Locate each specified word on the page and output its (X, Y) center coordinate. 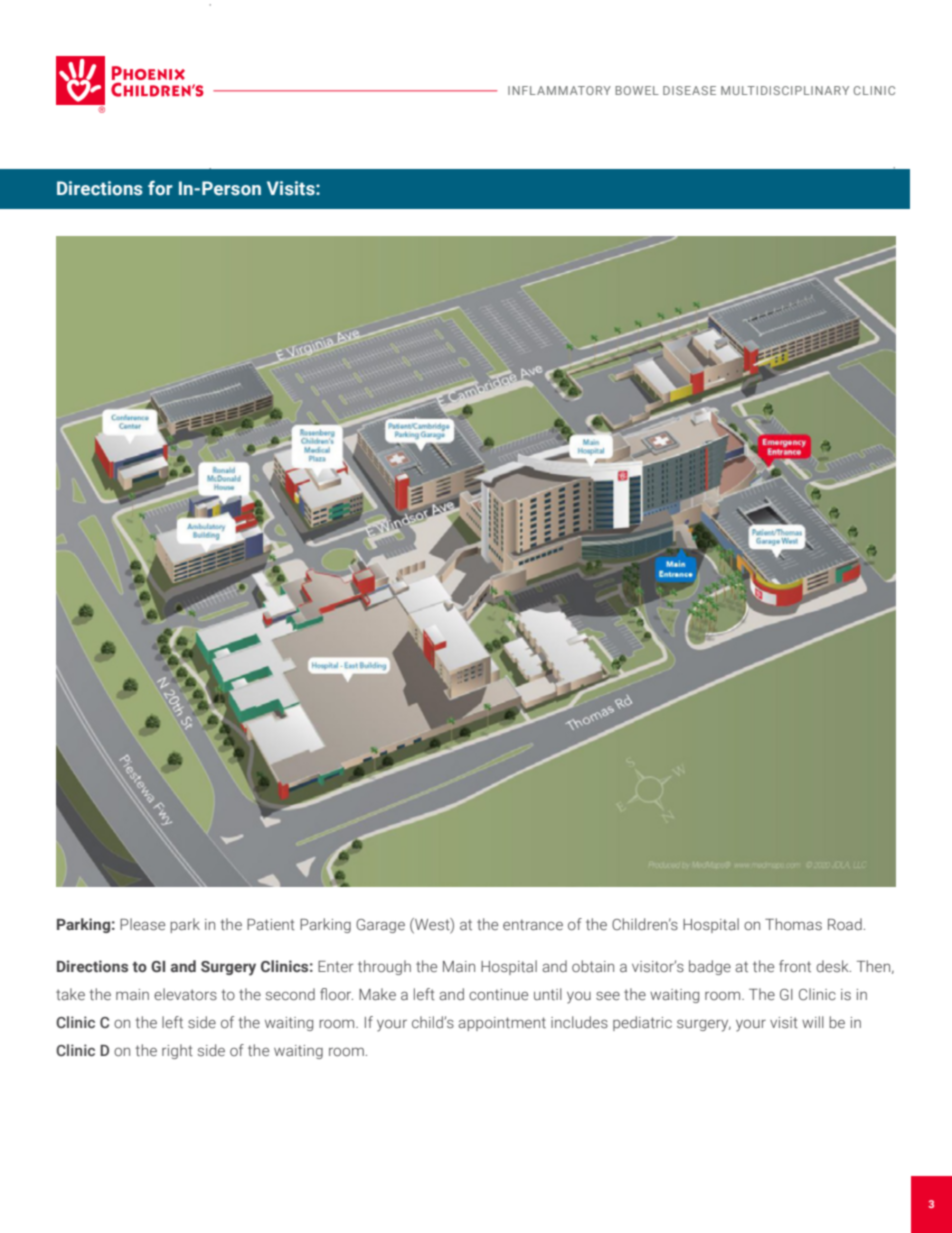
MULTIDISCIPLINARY (785, 90)
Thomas (793, 924)
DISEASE (689, 90)
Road (845, 924)
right (177, 1051)
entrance (533, 924)
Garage (380, 926)
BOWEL (637, 90)
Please (142, 924)
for (160, 188)
